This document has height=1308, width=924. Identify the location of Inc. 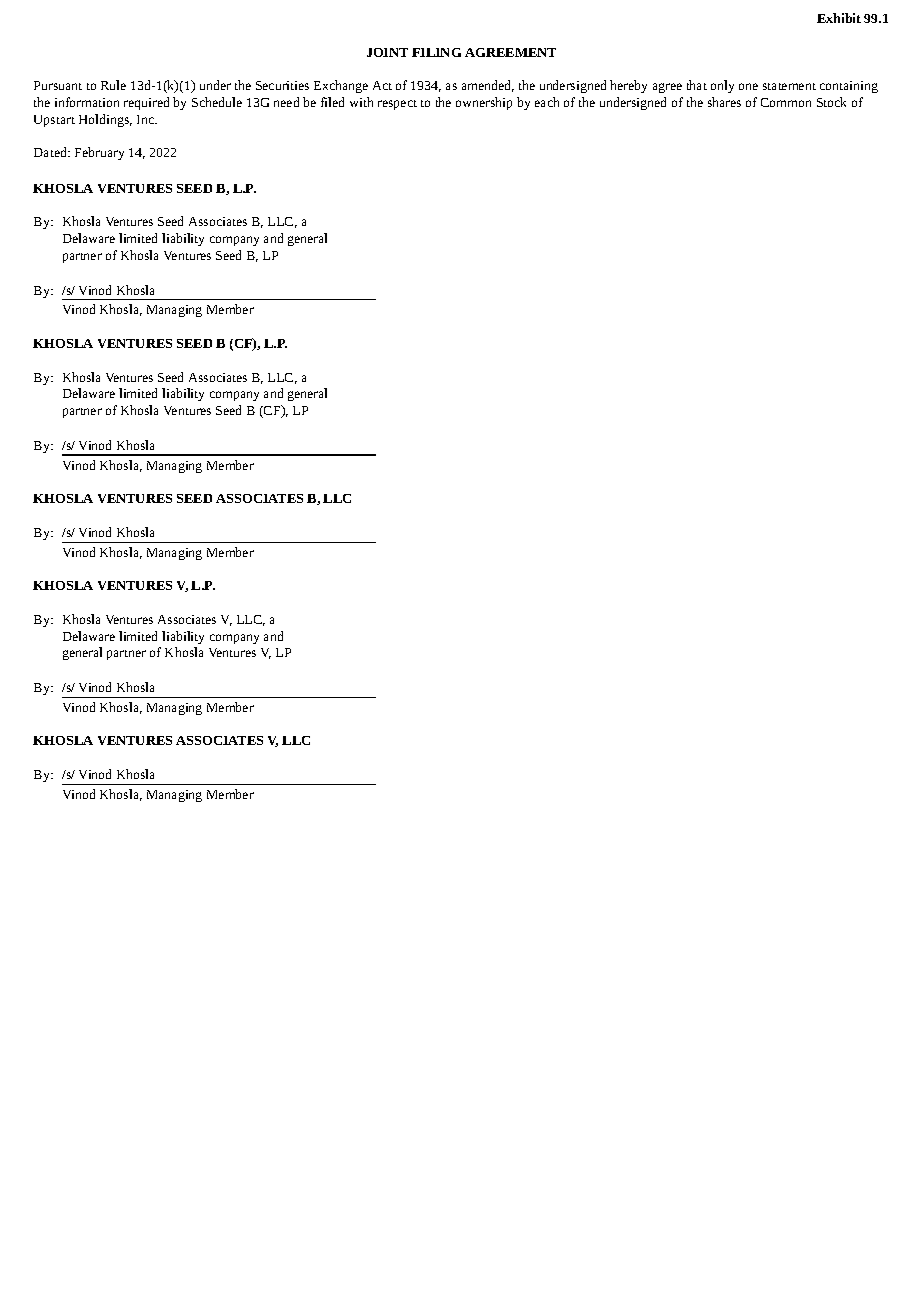
(147, 119).
